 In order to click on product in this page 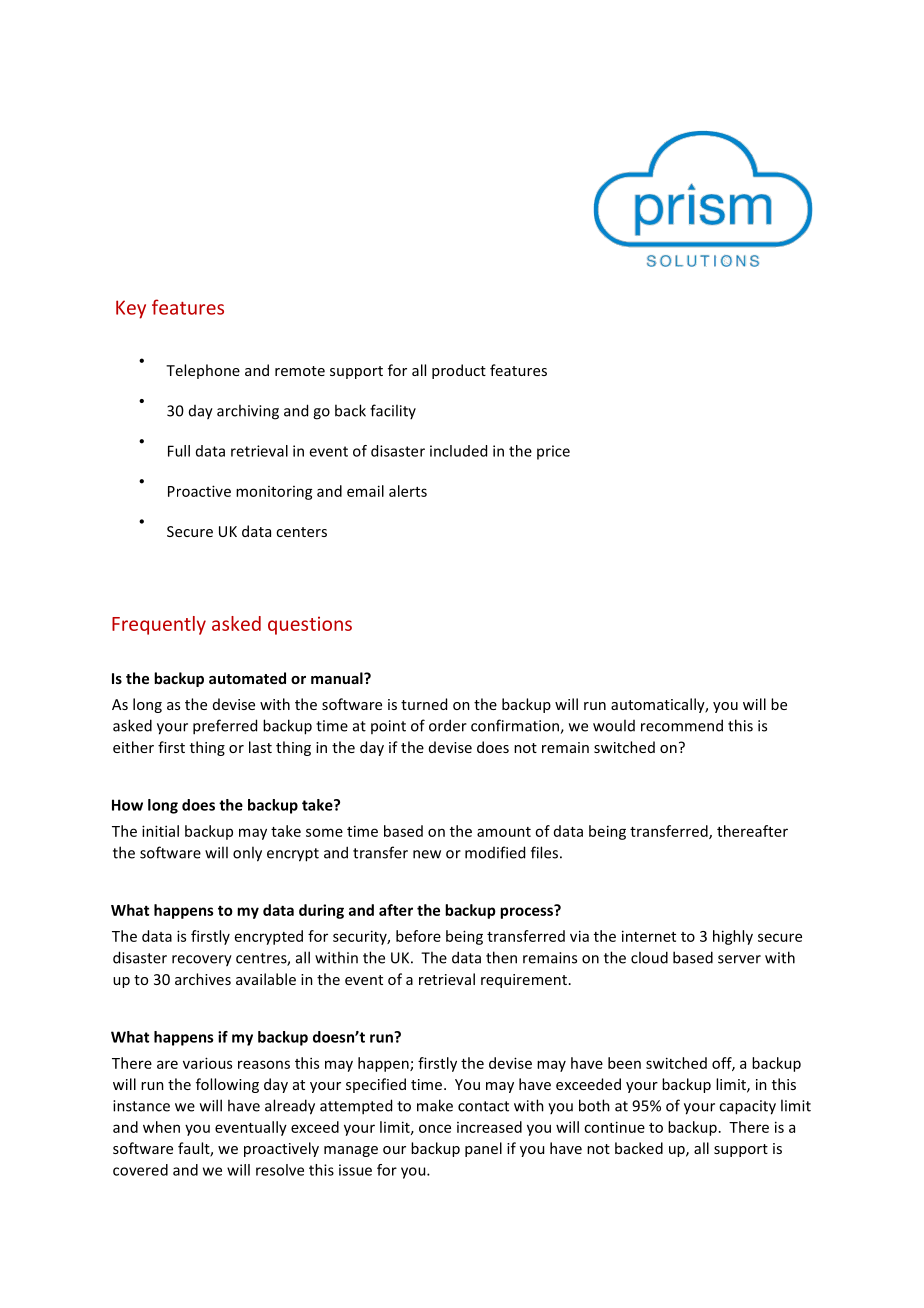, I will do `click(459, 371)`.
